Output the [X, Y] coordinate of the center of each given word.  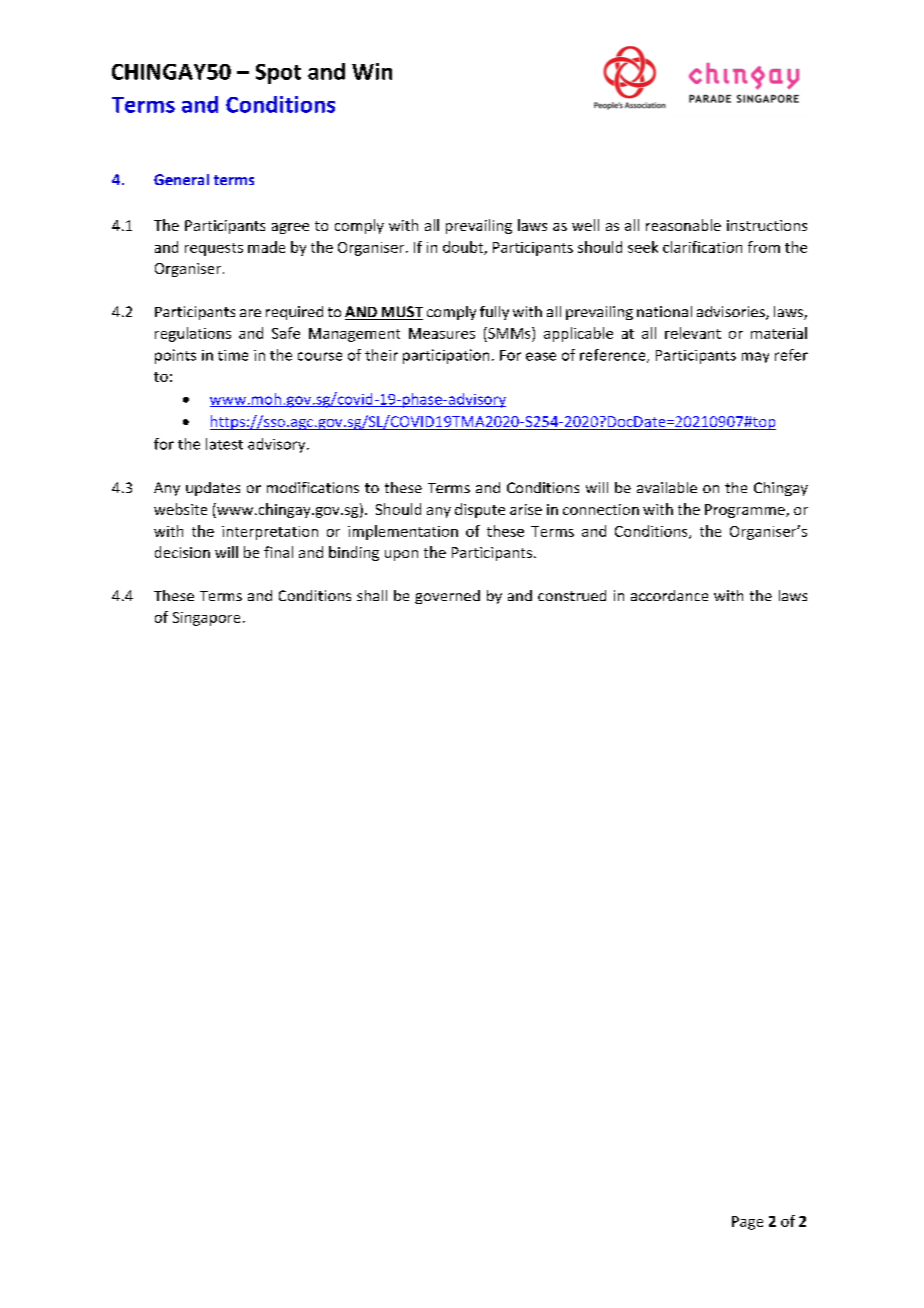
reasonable [683, 225]
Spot [278, 74]
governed [447, 597]
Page [747, 1223]
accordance [669, 595]
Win [372, 71]
